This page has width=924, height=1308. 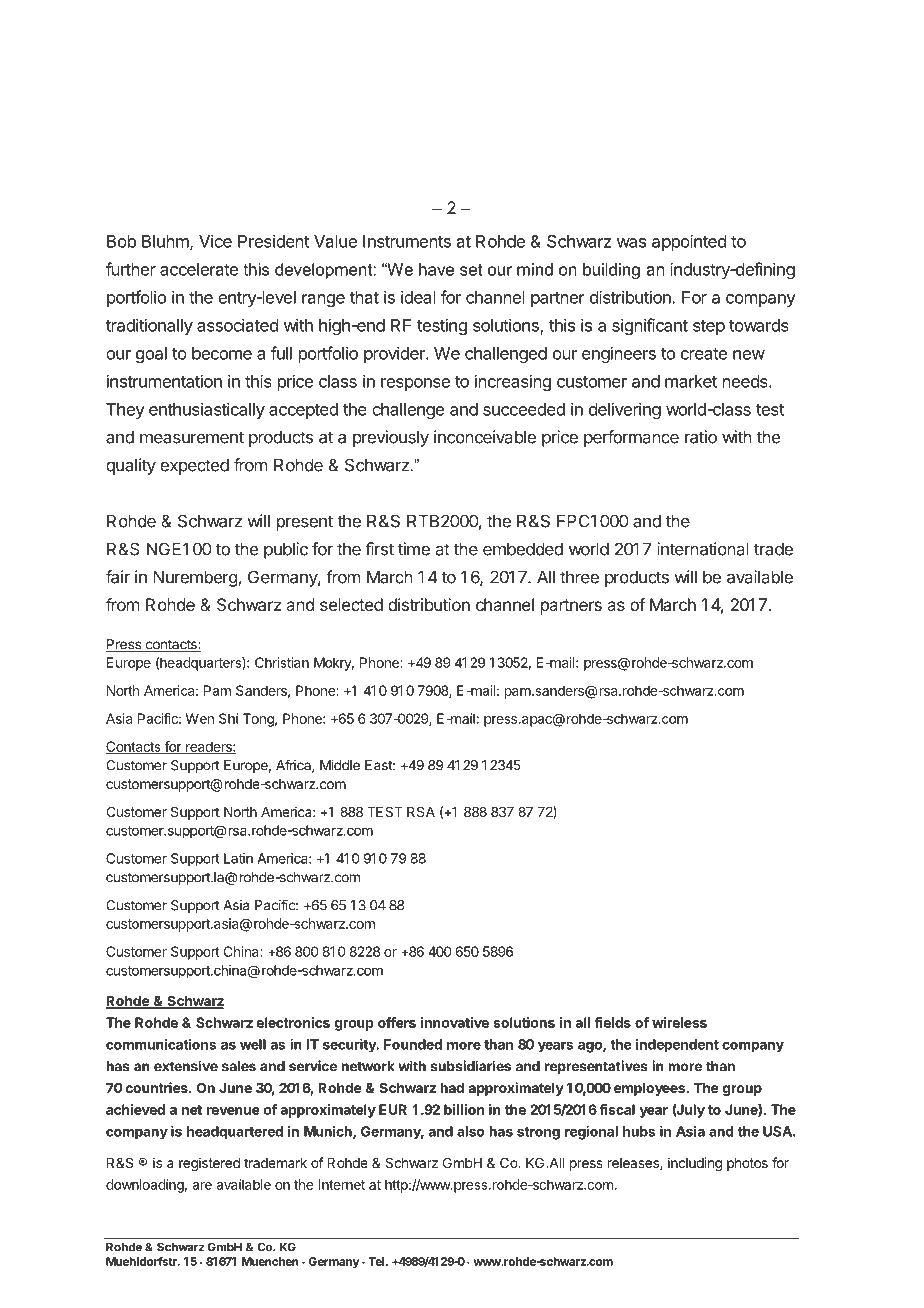 What do you see at coordinates (436, 269) in the page?
I see `have` at bounding box center [436, 269].
